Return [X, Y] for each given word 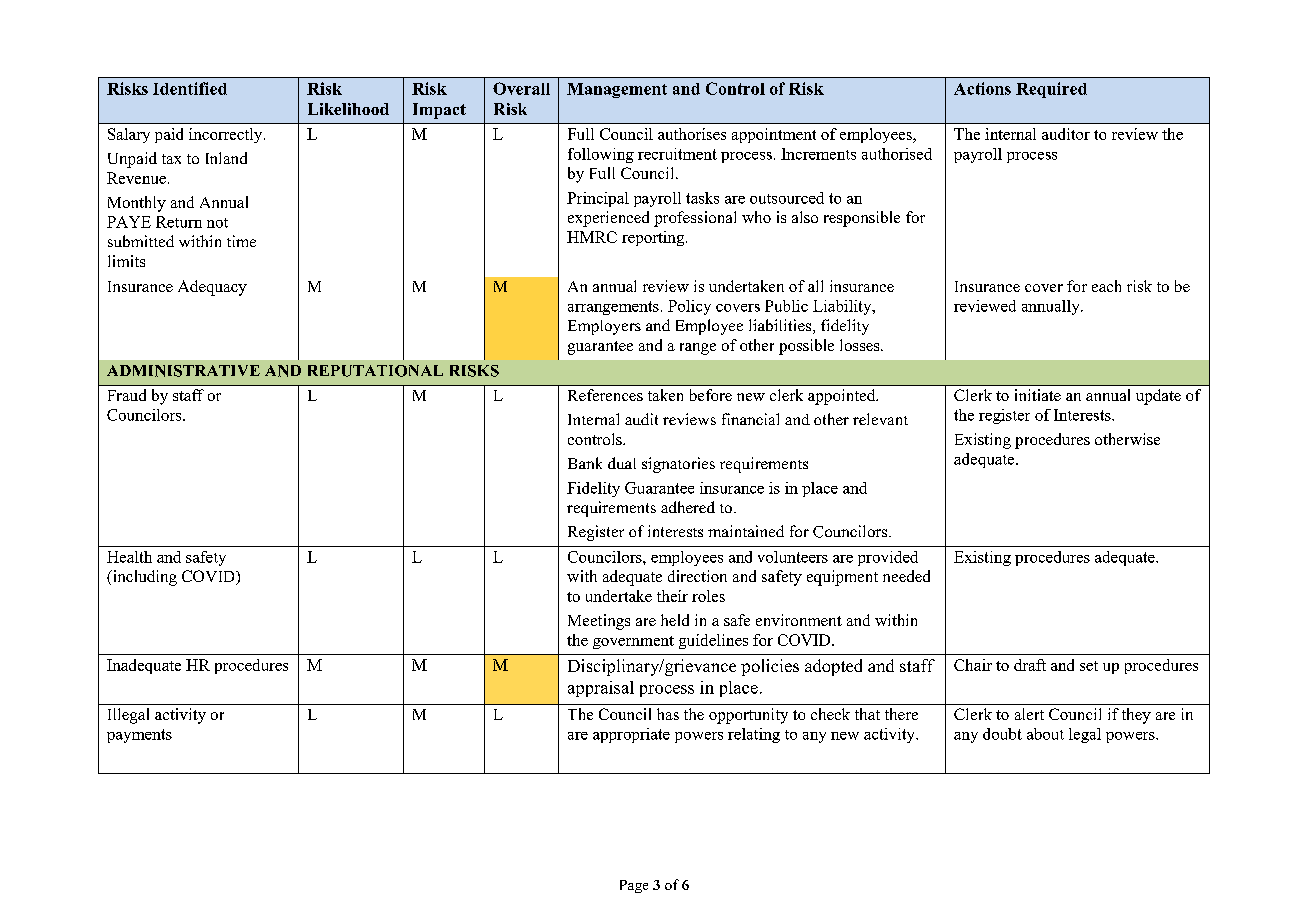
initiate [1038, 395]
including [143, 578]
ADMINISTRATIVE [183, 371]
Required [1051, 90]
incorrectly [227, 135]
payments [139, 736]
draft [1030, 665]
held [675, 620]
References [605, 395]
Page [634, 886]
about [1045, 734]
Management [617, 90]
